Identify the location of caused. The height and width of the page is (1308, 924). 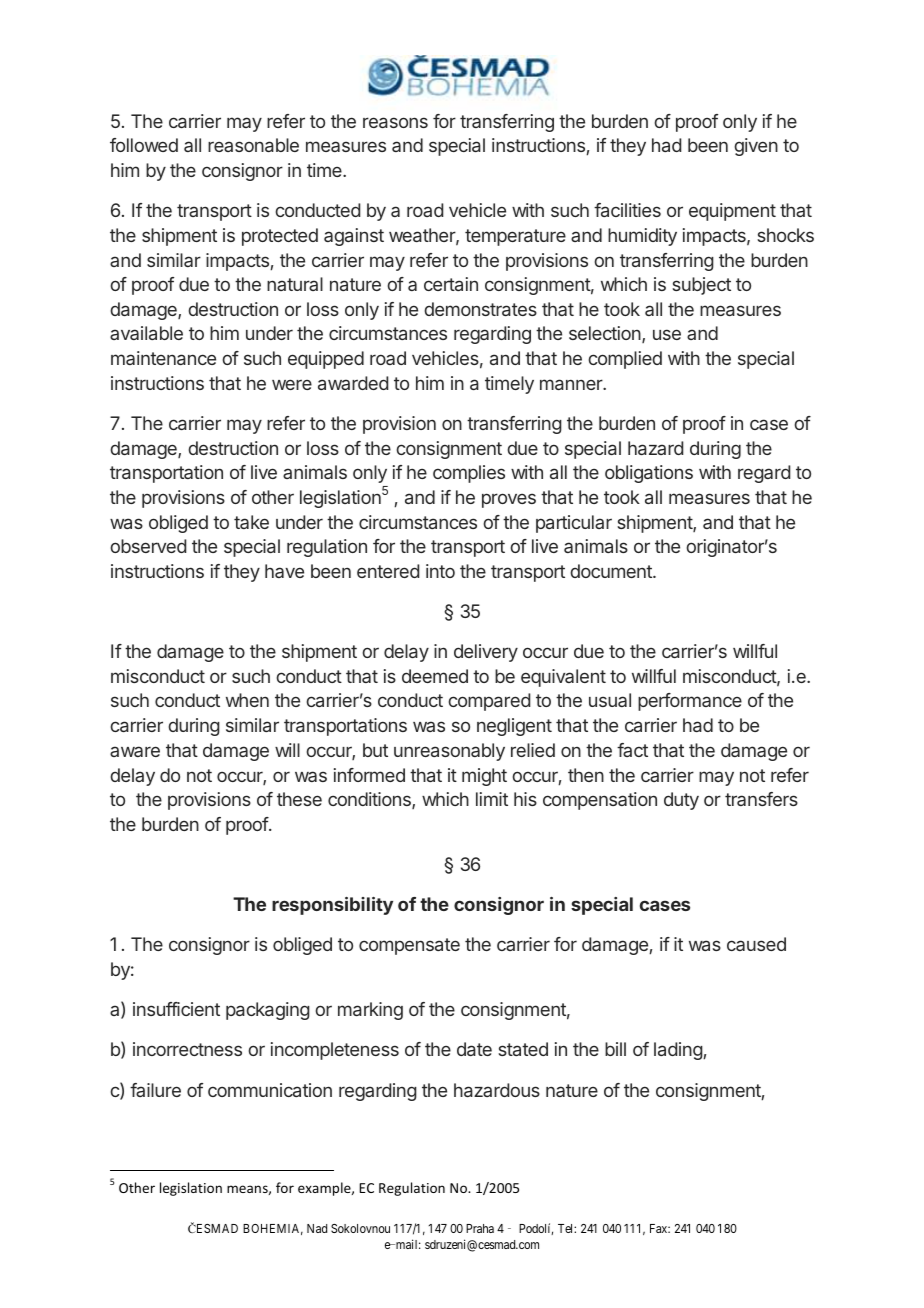
(756, 944).
